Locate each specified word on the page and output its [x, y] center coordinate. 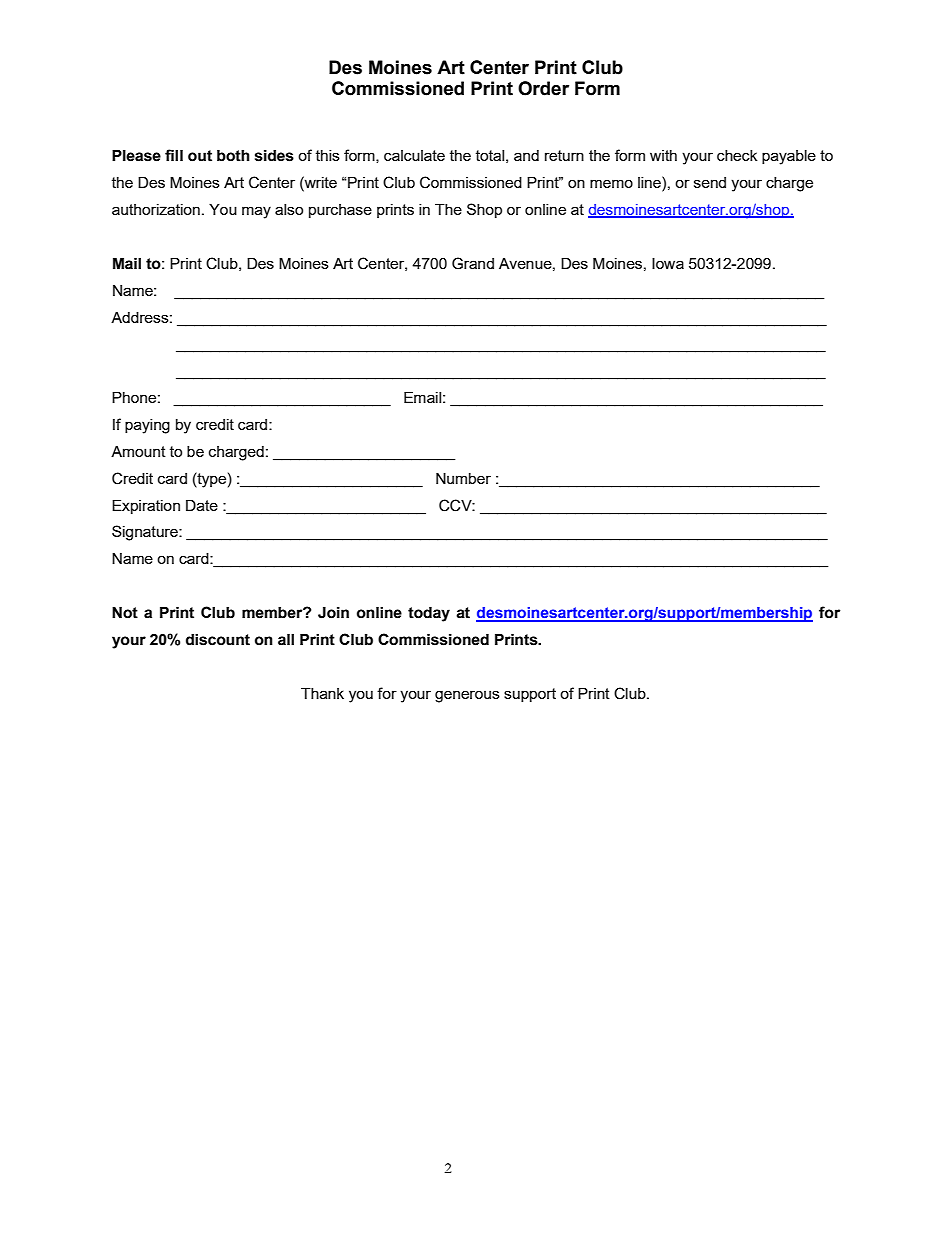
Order [543, 88]
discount [218, 640]
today [429, 614]
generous [467, 696]
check [737, 155]
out [200, 156]
